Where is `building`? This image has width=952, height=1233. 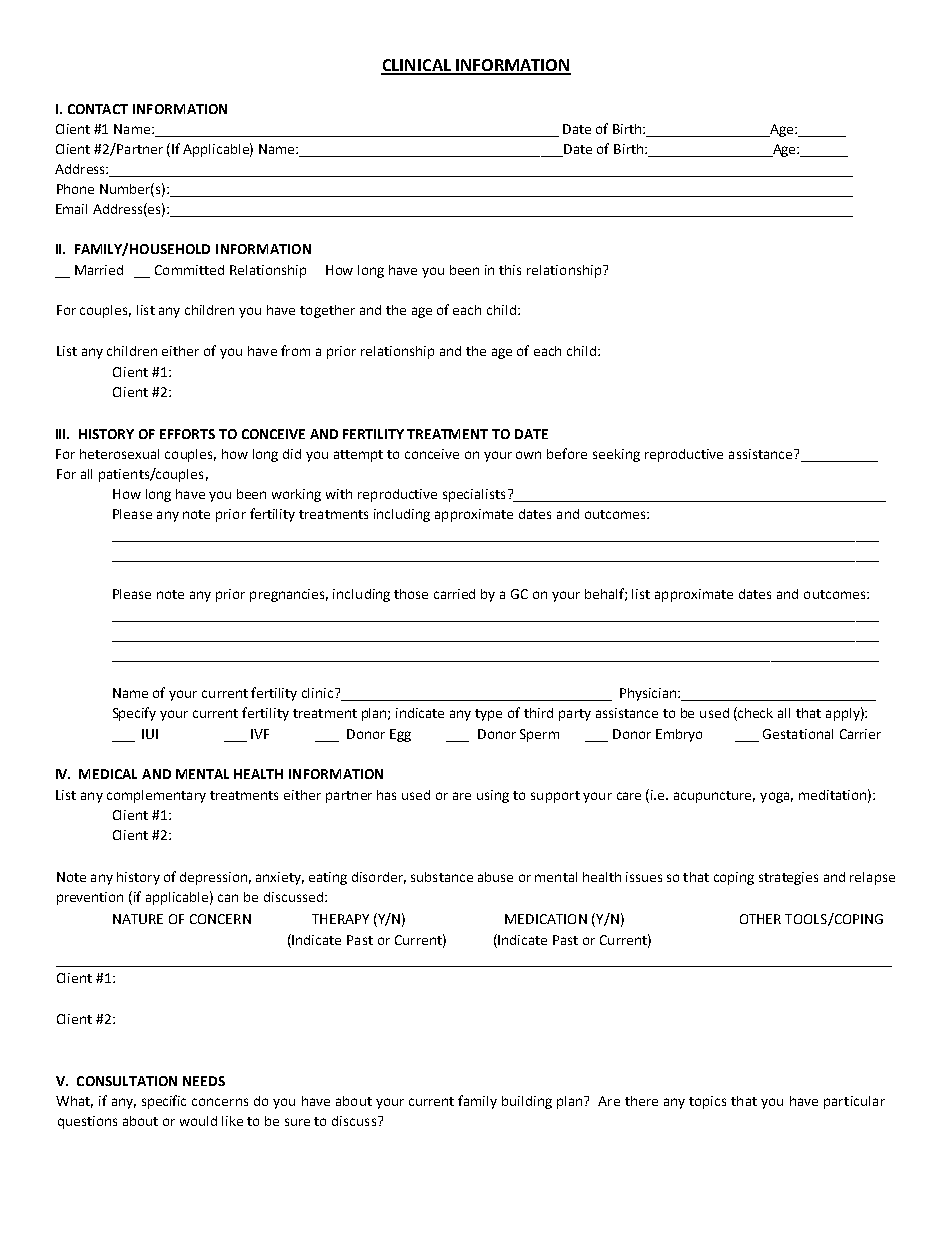
building is located at coordinates (527, 1102).
